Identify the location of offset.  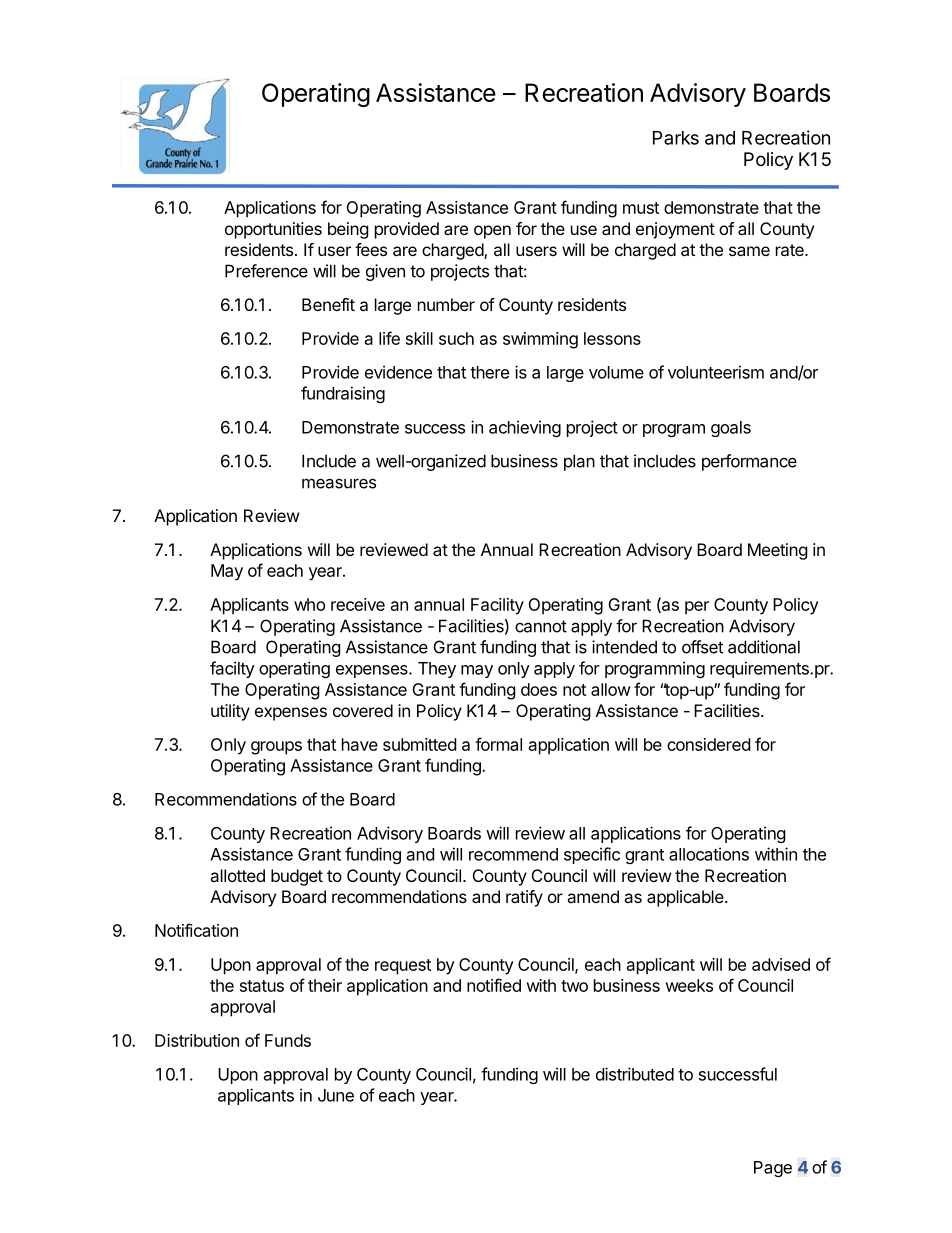
(702, 647).
